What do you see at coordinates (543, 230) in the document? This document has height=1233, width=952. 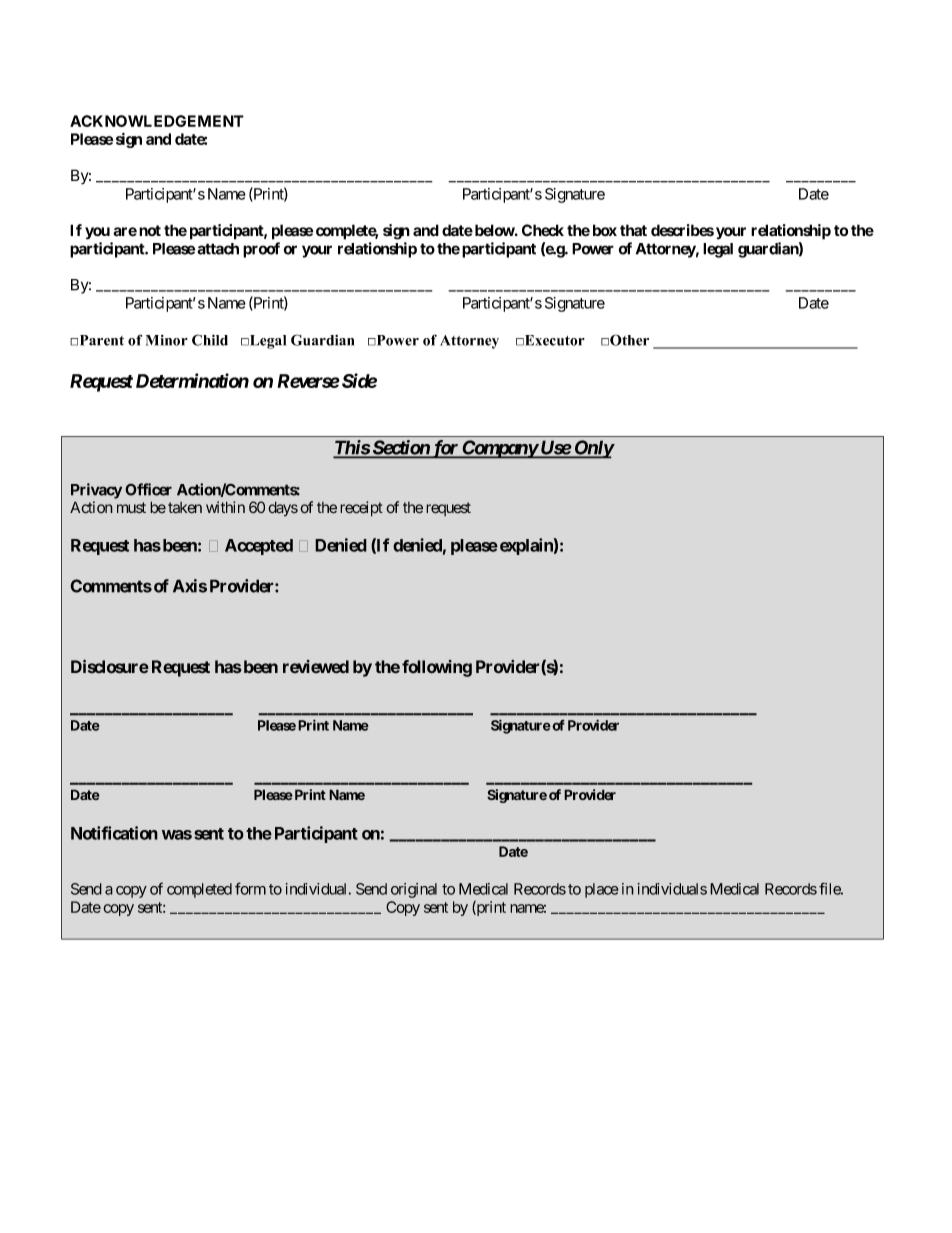 I see `Check` at bounding box center [543, 230].
